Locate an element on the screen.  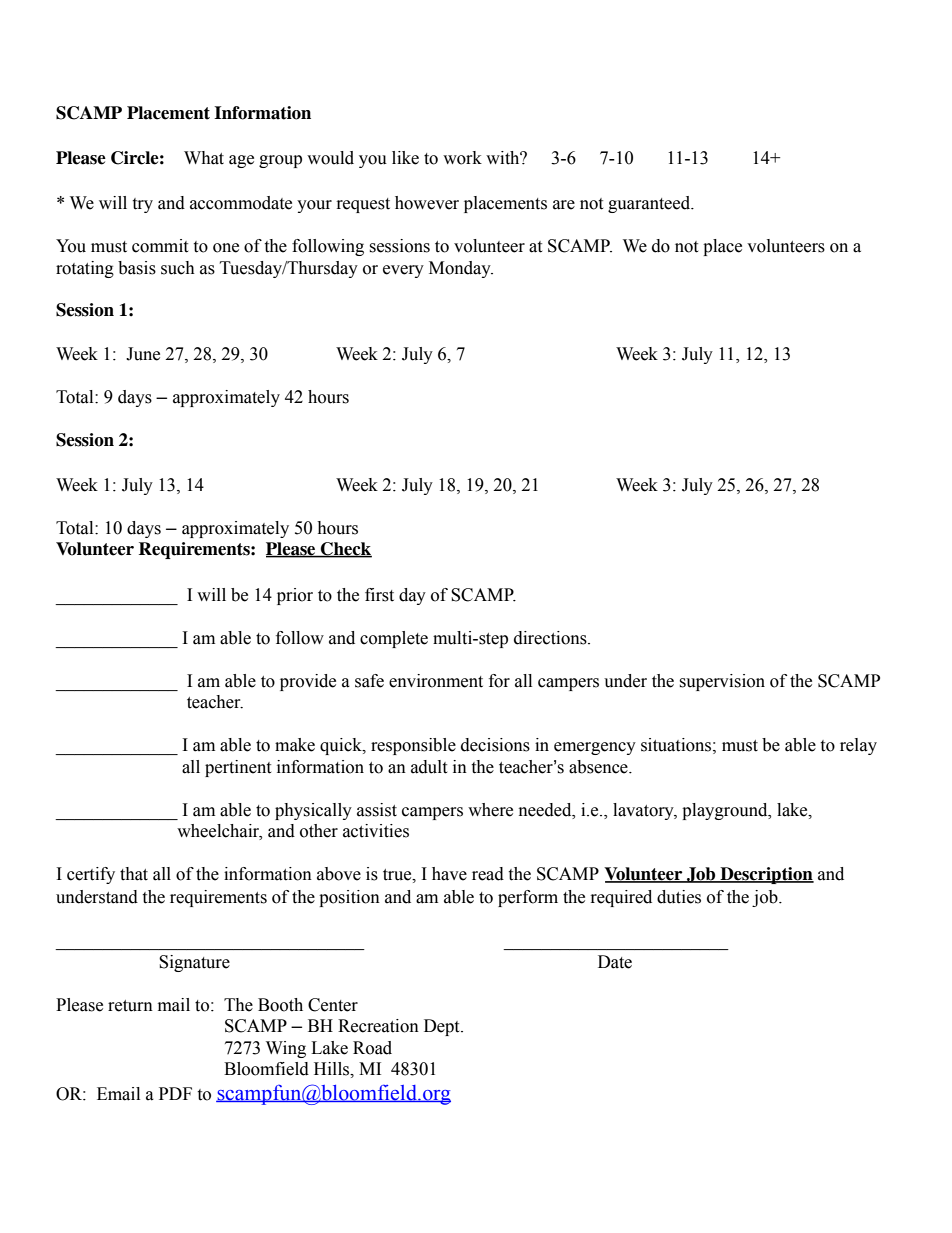
first is located at coordinates (379, 595).
